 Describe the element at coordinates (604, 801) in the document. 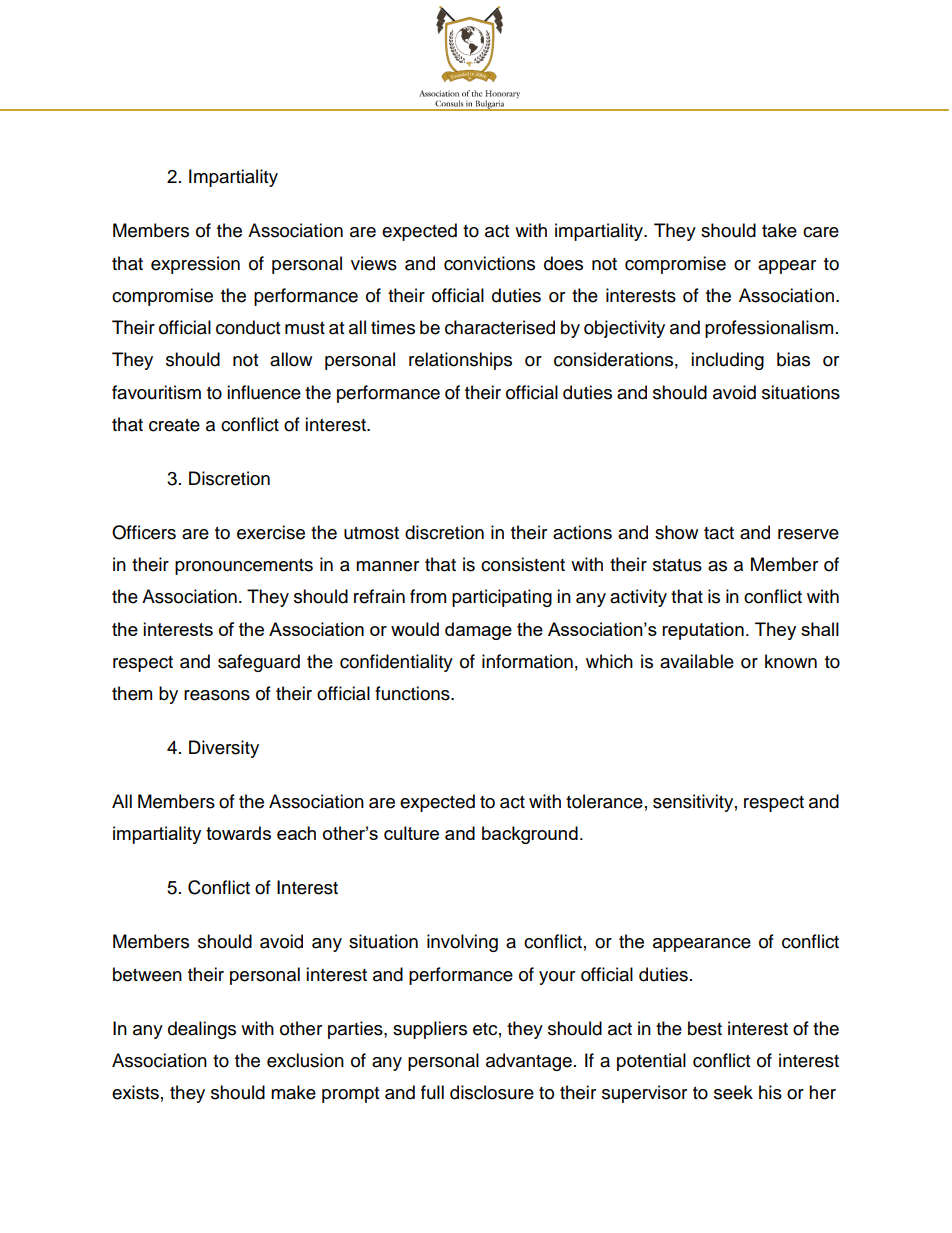

I see `tolerance` at that location.
